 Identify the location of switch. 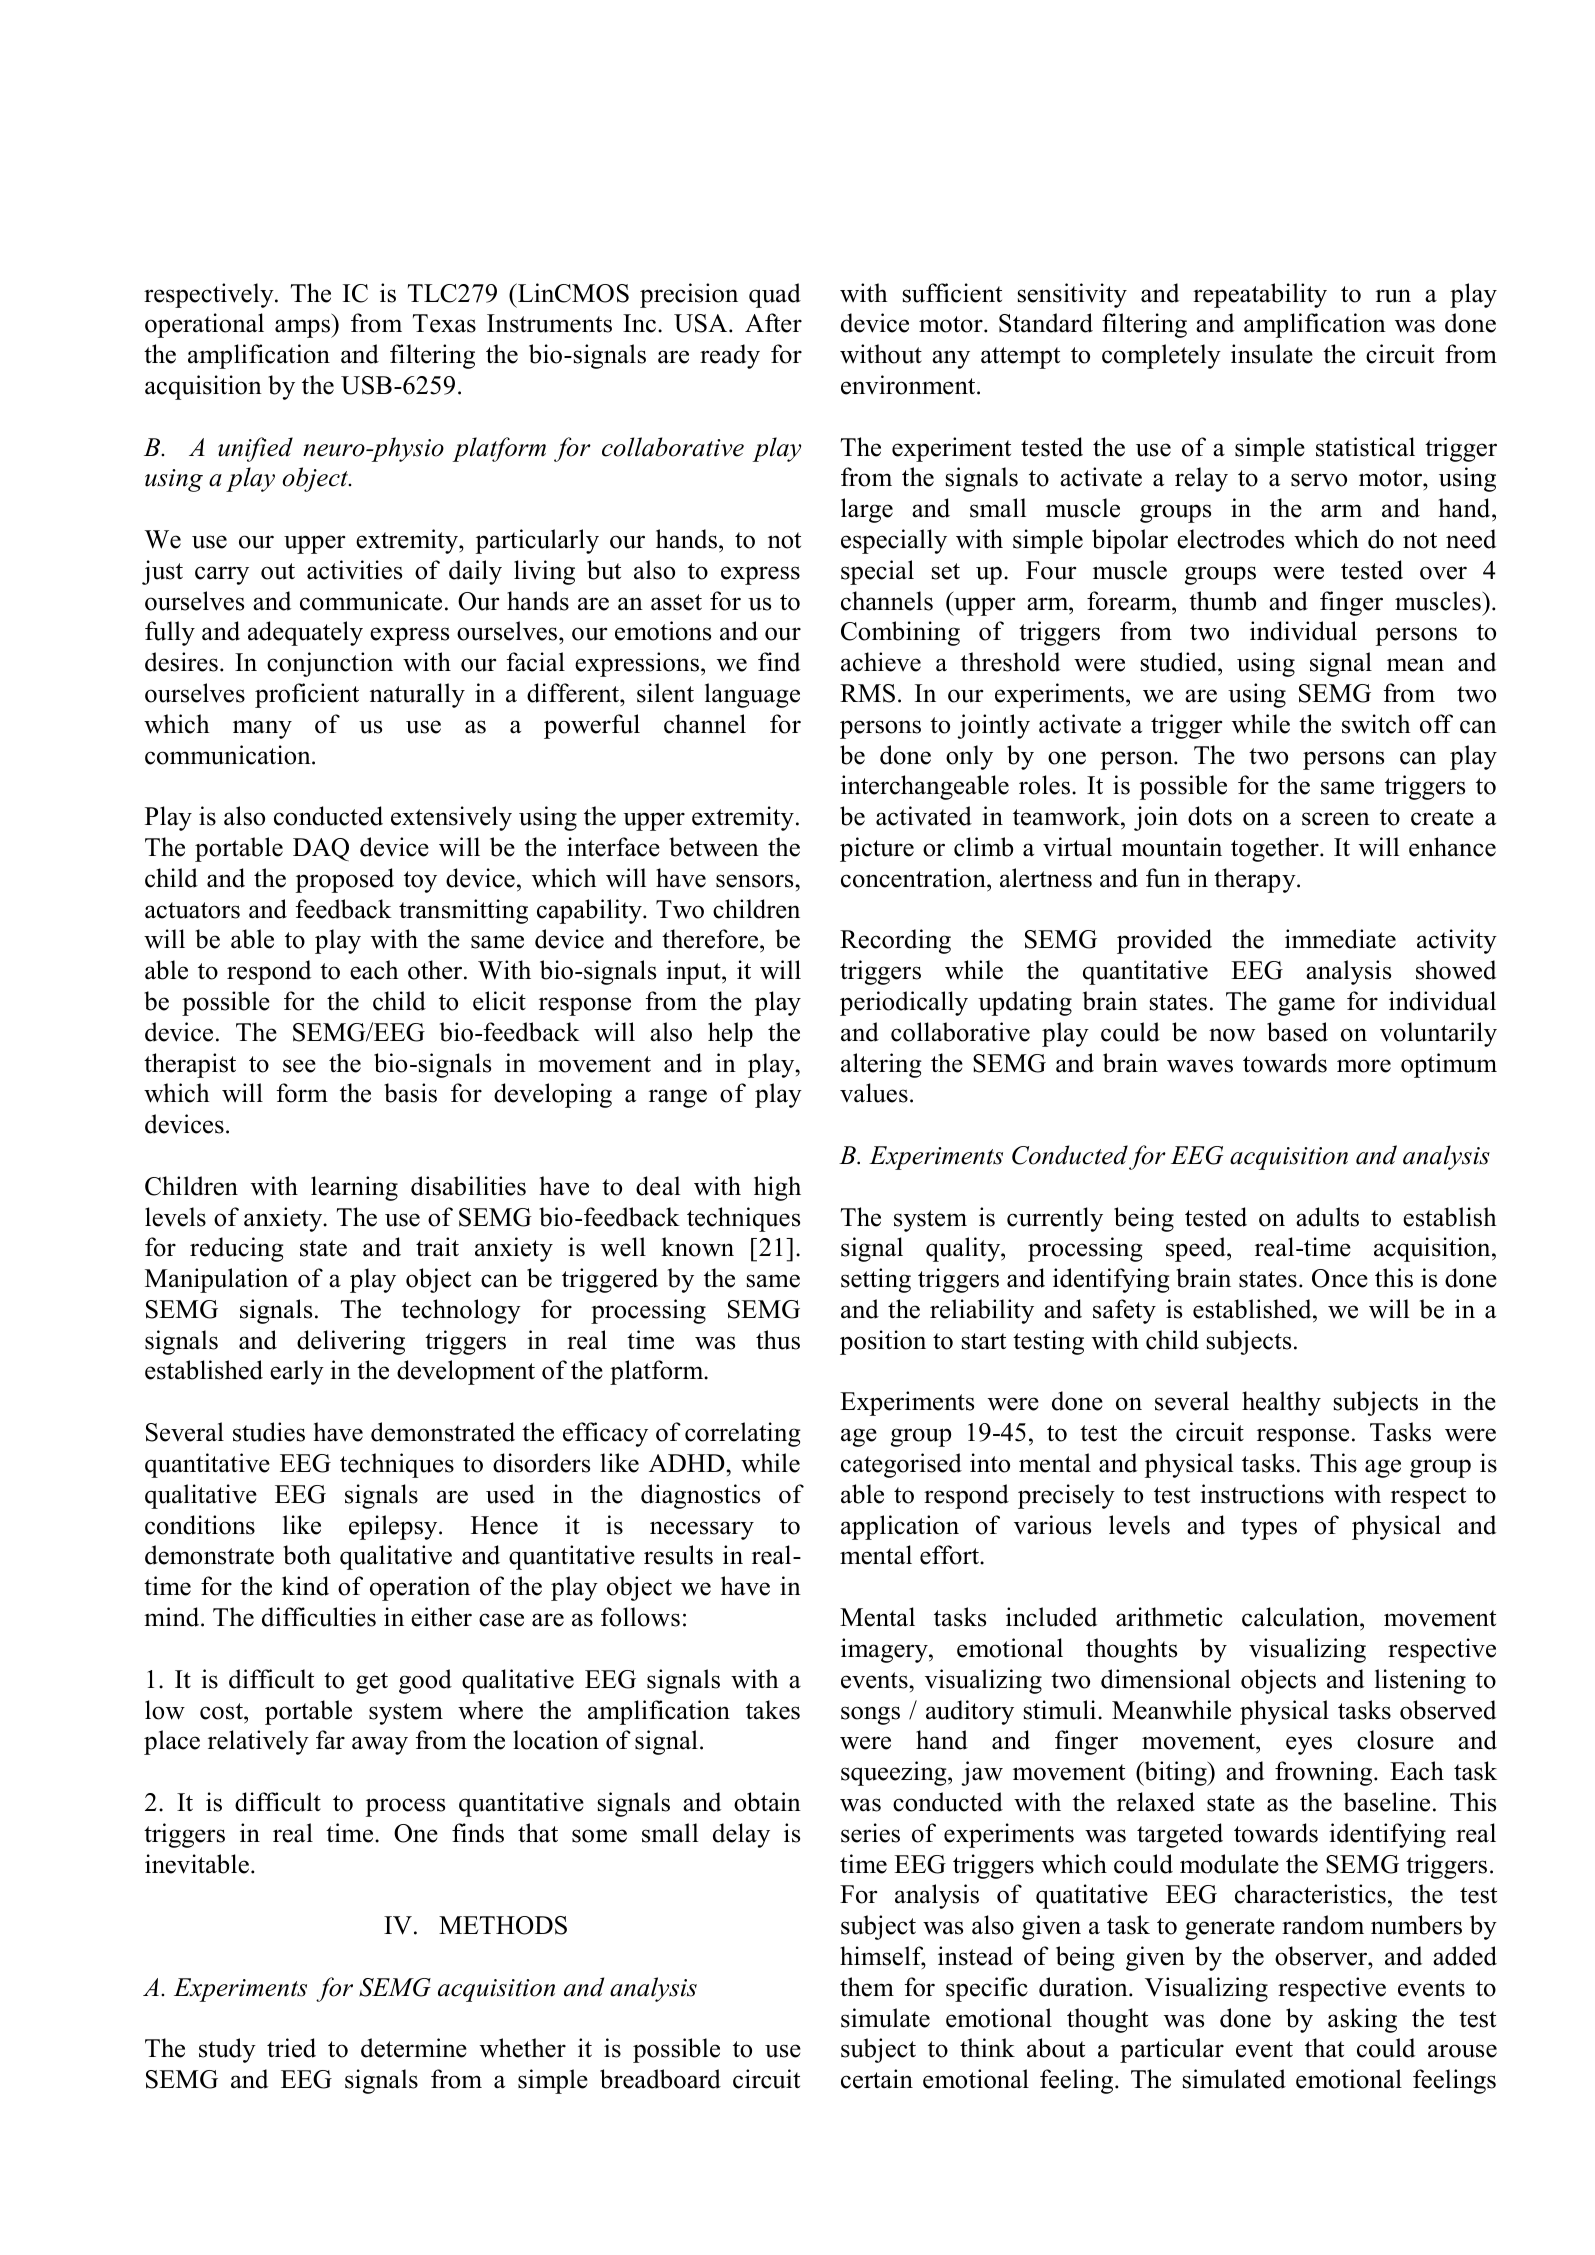
(1376, 724).
